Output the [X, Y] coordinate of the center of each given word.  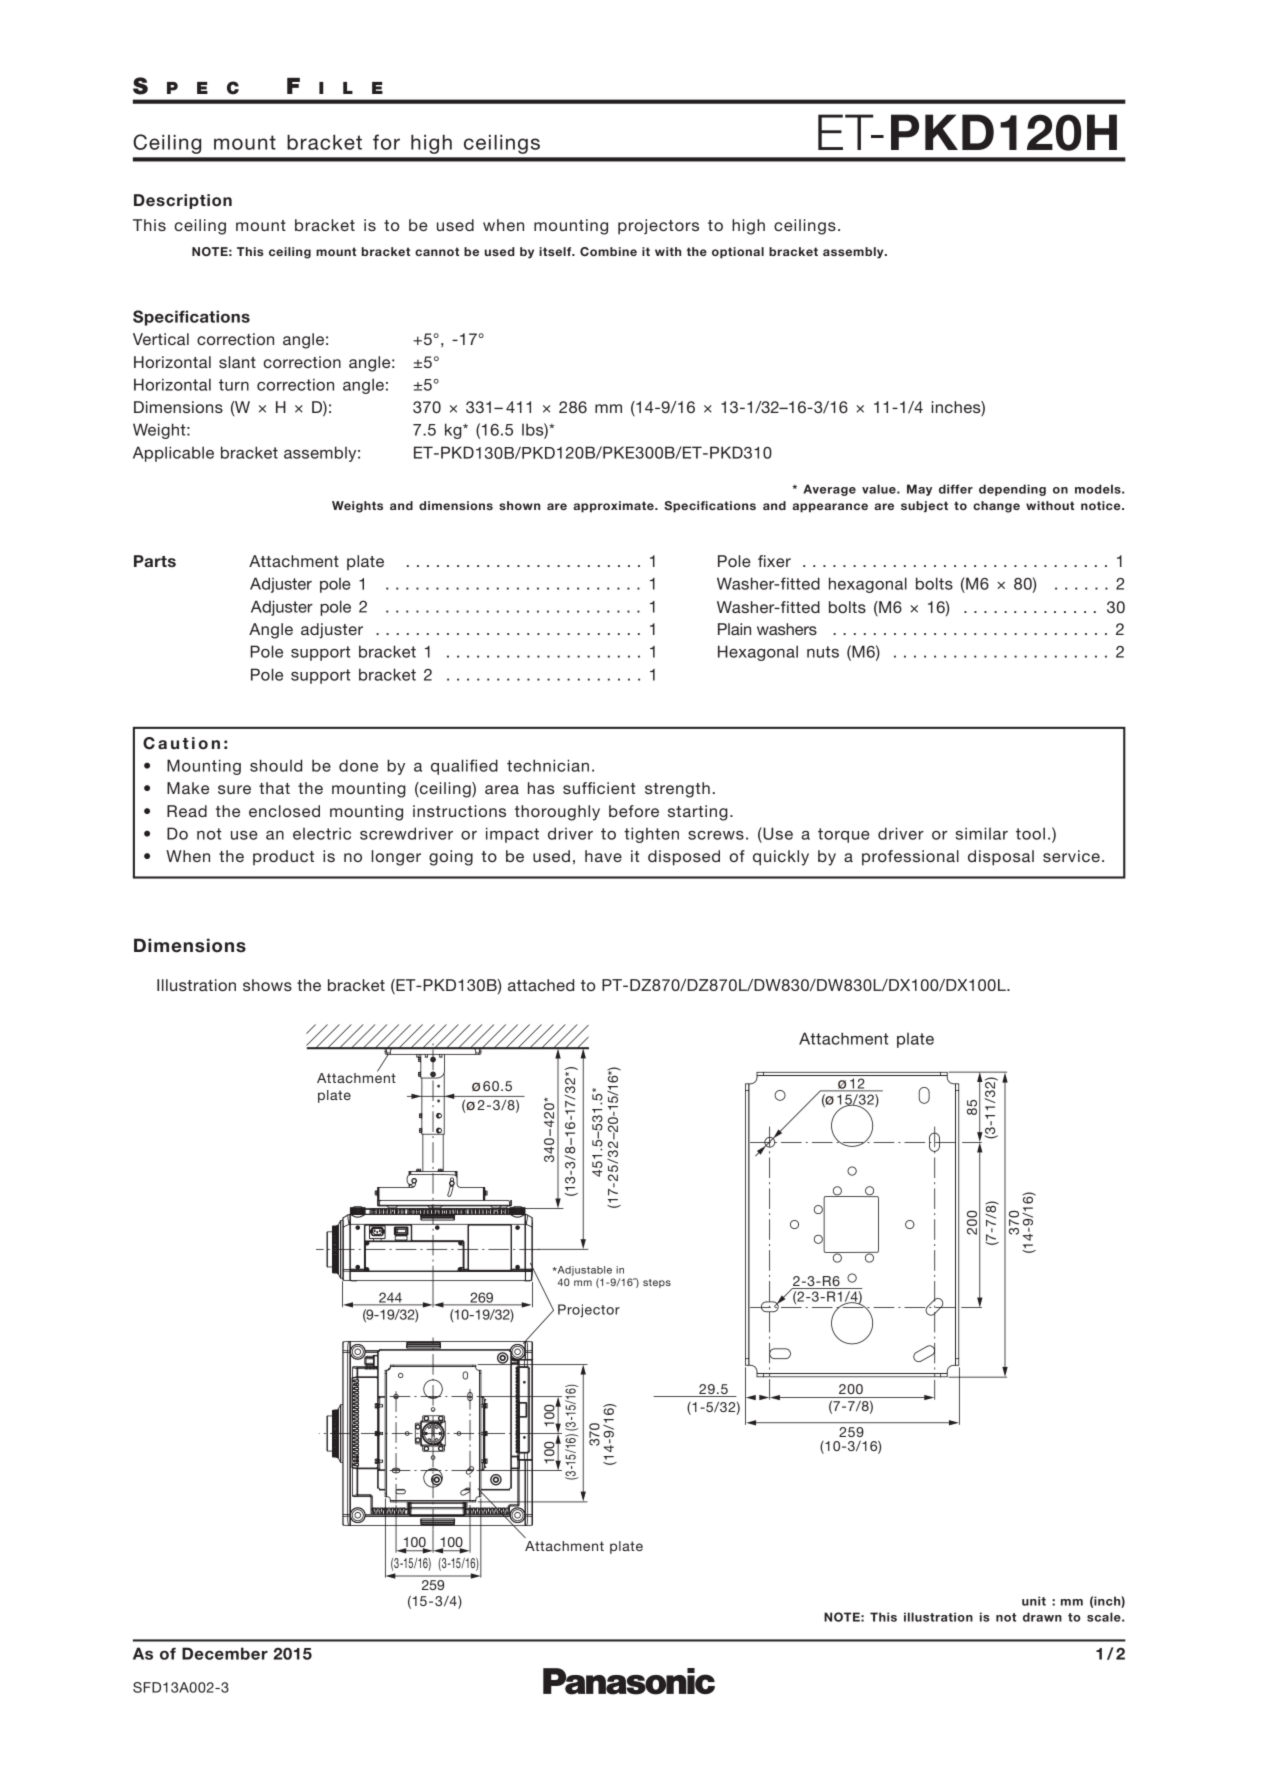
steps [657, 1283]
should [276, 765]
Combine [608, 251]
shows [267, 985]
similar [981, 833]
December [225, 1653]
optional [738, 253]
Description [183, 201]
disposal [1001, 858]
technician [548, 765]
